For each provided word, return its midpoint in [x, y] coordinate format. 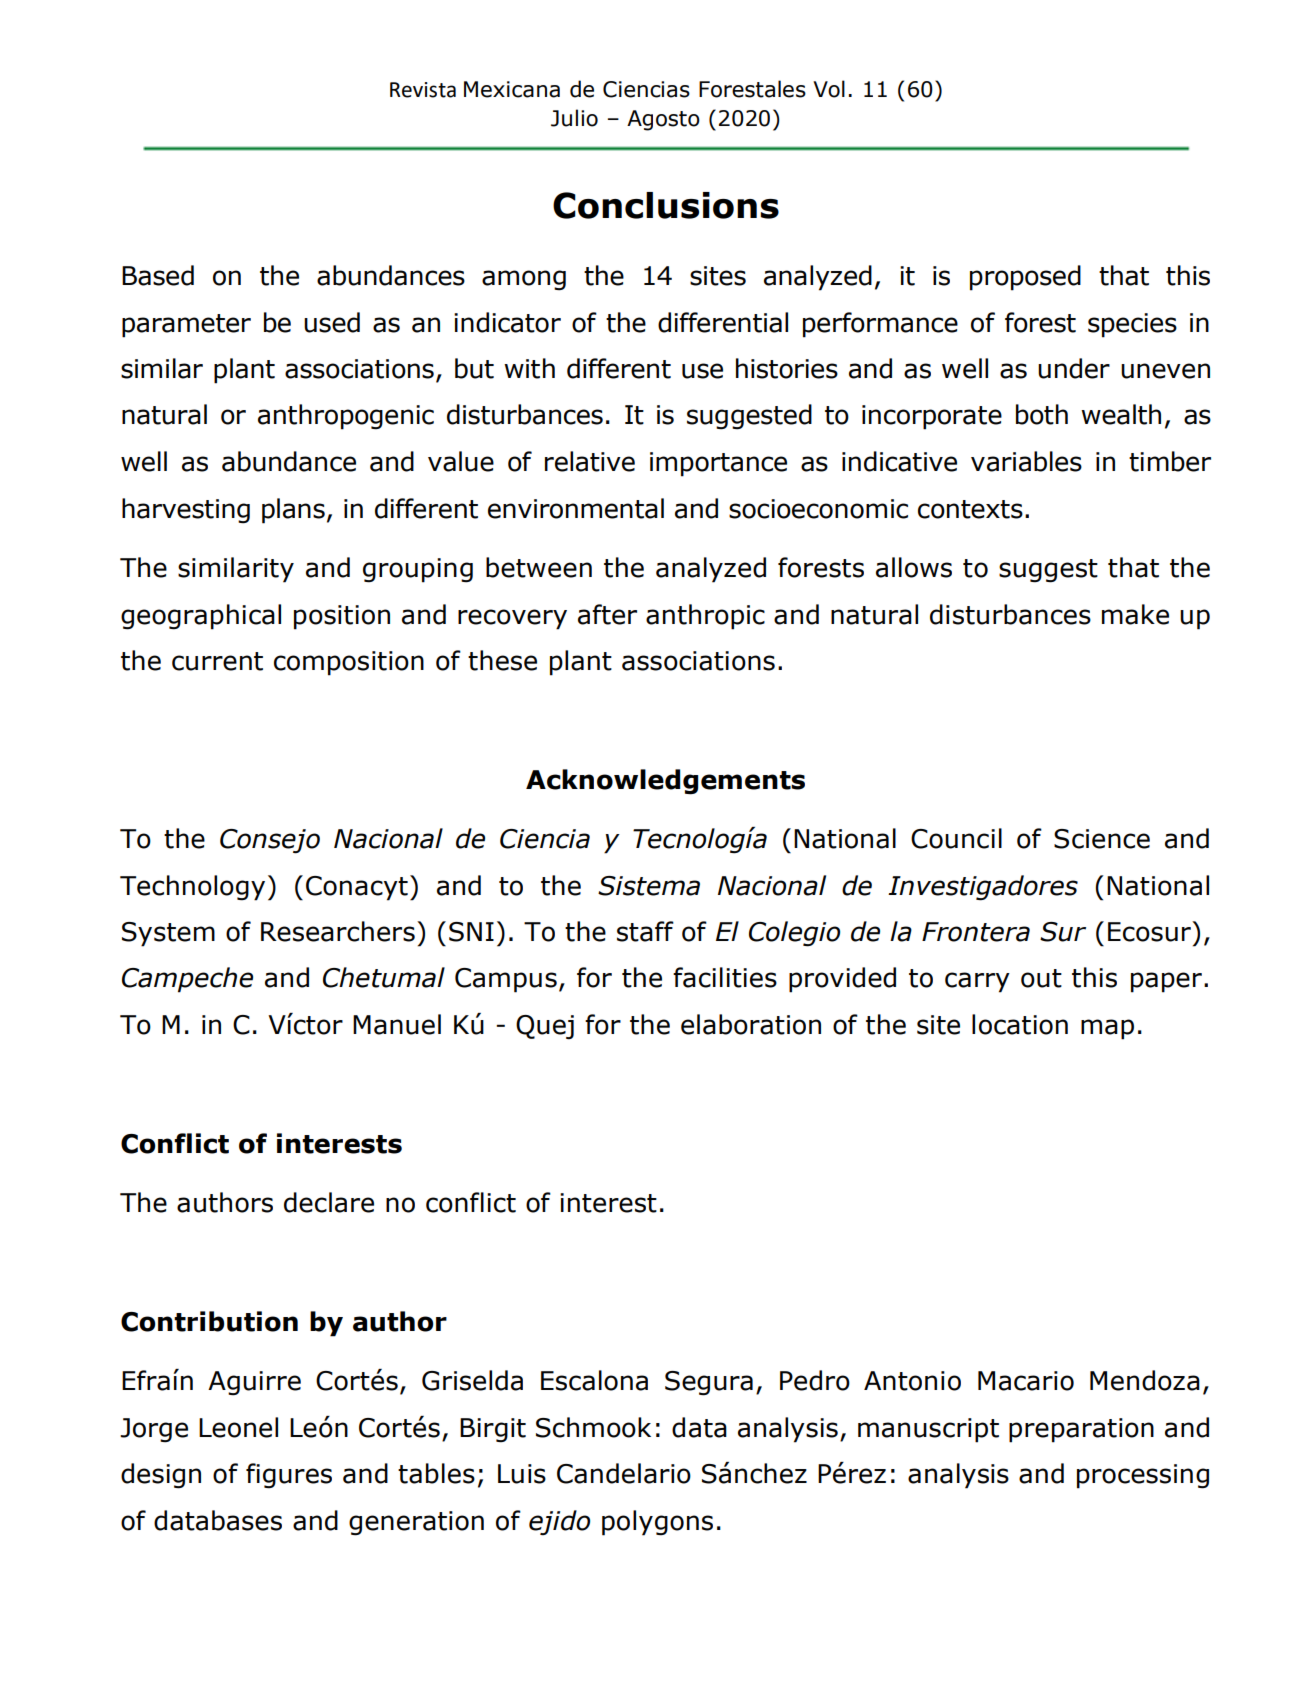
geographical [201, 617]
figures [289, 1476]
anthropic [705, 617]
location [1020, 1024]
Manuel [397, 1024]
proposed [1025, 278]
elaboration [751, 1024]
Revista [423, 90]
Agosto [663, 120]
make [1135, 614]
